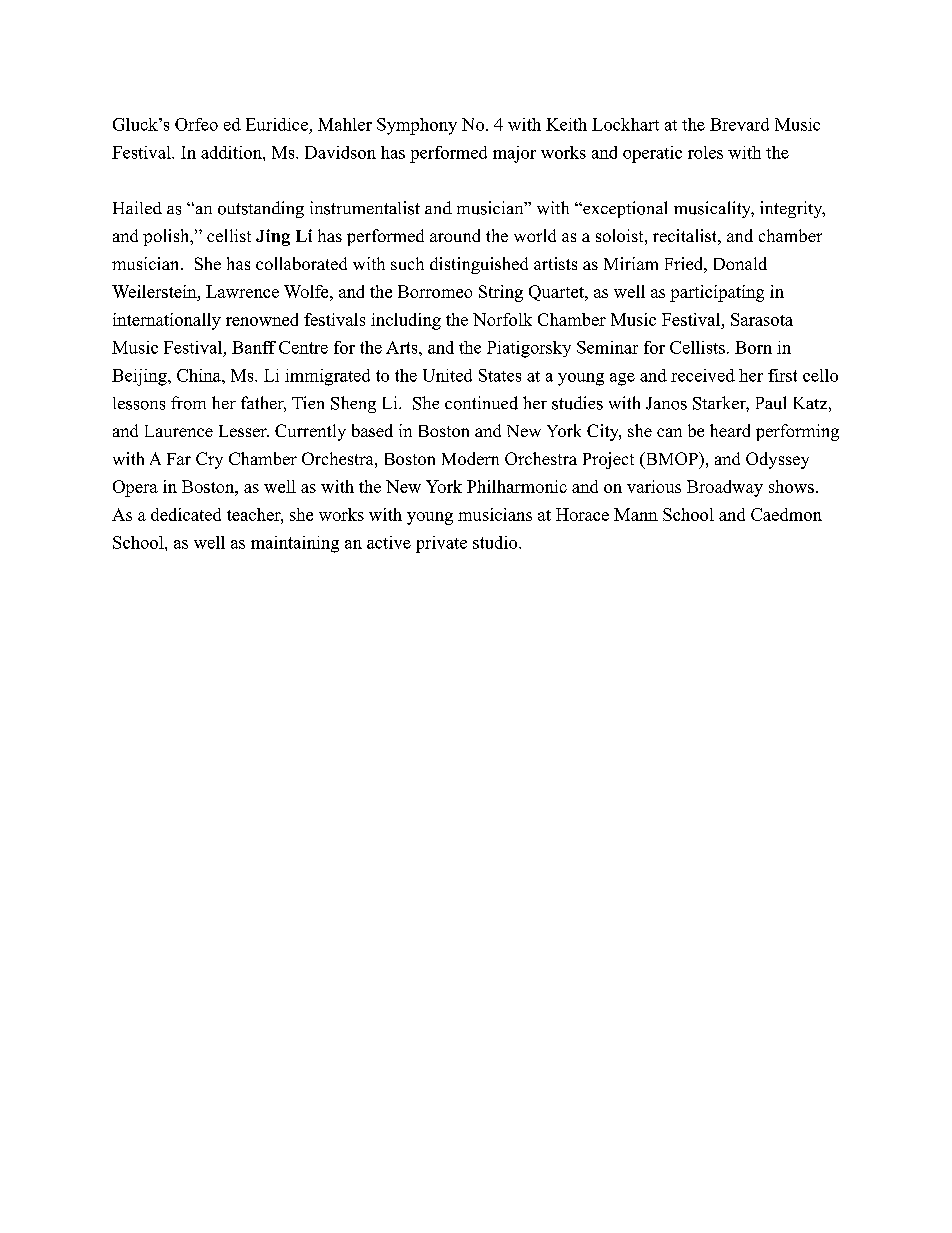 The height and width of the screenshot is (1233, 952). Describe the element at coordinates (188, 403) in the screenshot. I see `from` at that location.
